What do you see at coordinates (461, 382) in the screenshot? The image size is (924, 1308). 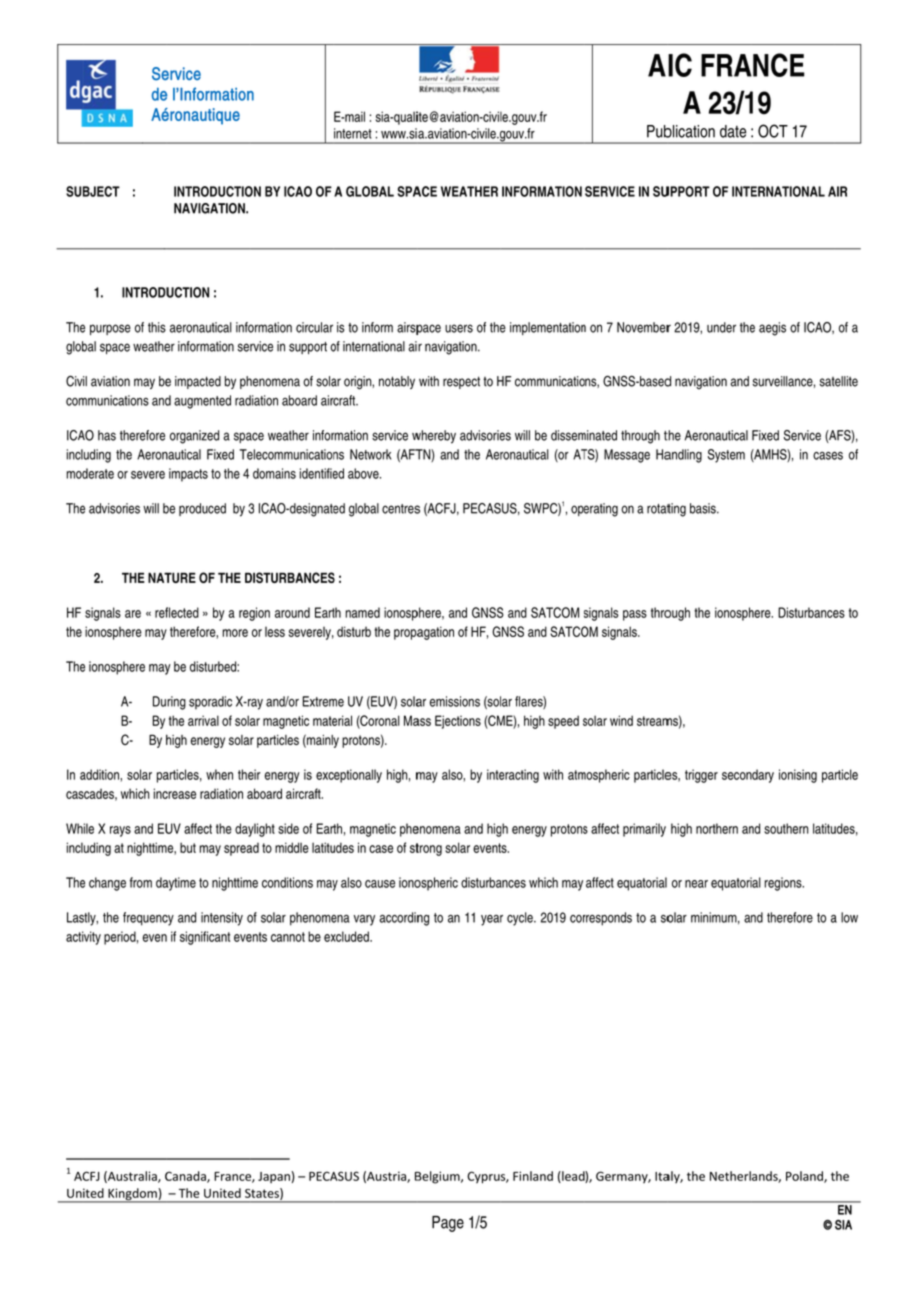 I see `respect` at bounding box center [461, 382].
